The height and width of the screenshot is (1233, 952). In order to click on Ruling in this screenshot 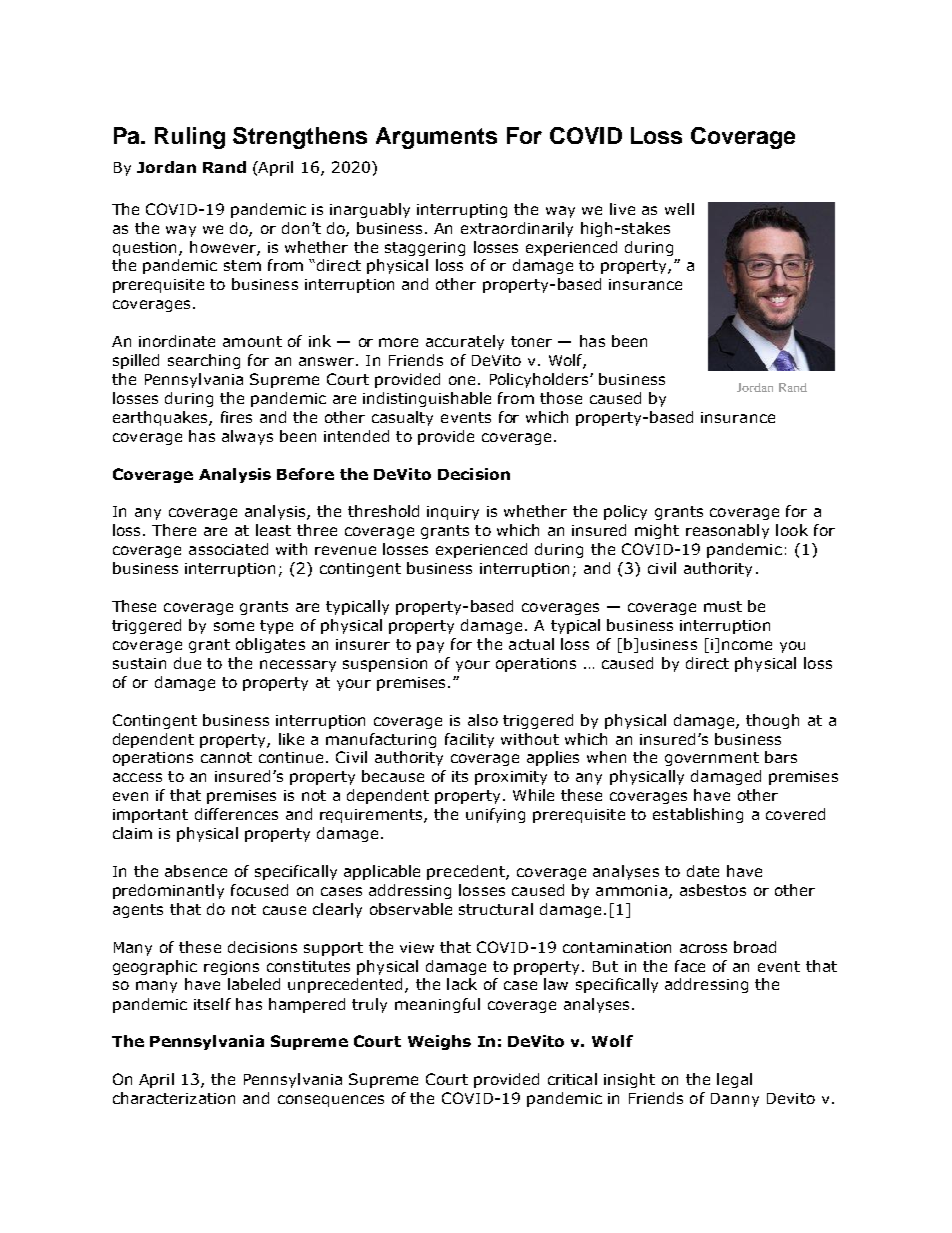, I will do `click(190, 138)`.
